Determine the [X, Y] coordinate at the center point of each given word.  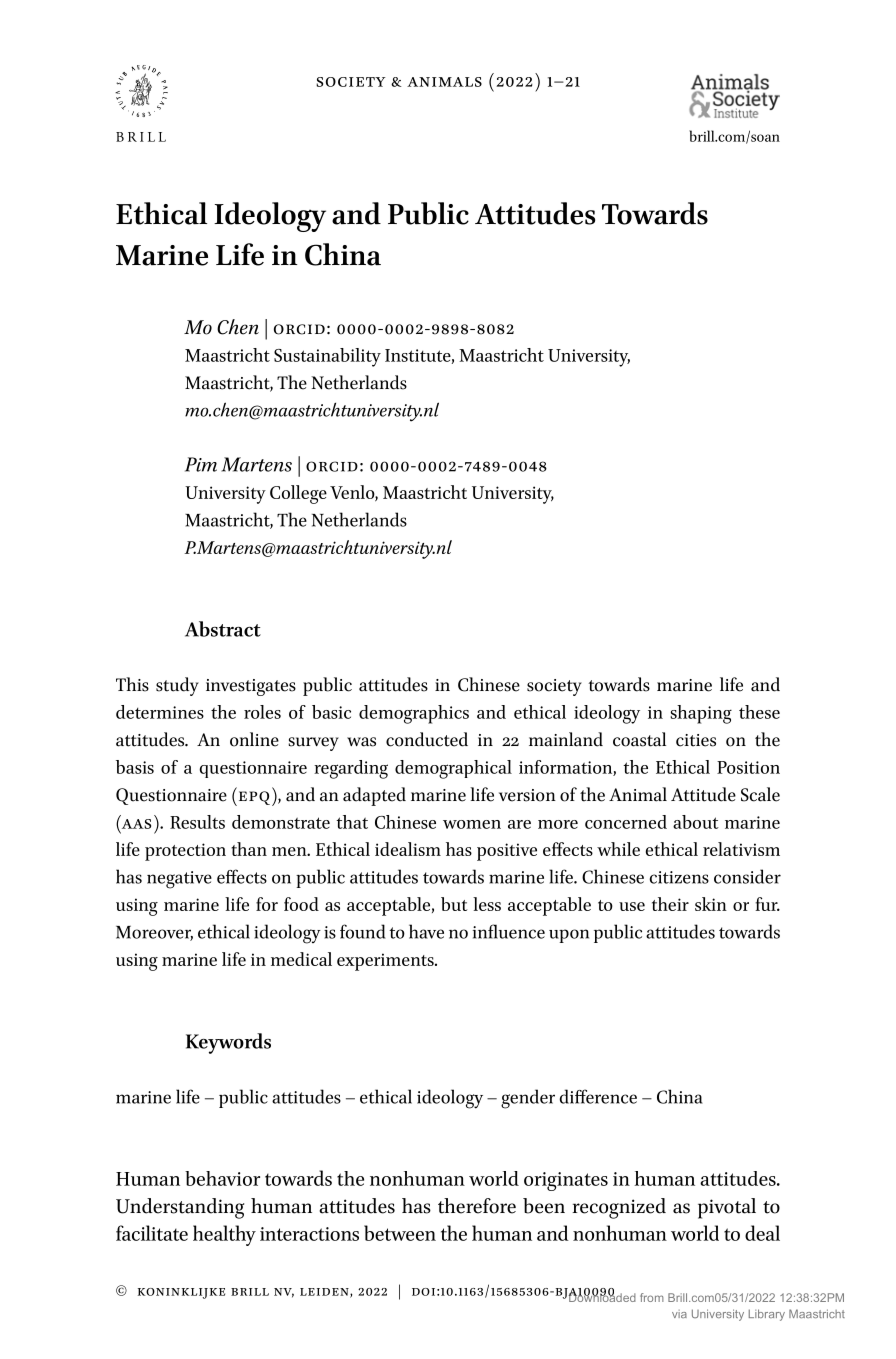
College [298, 494]
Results [197, 822]
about [696, 822]
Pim [201, 464]
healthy [224, 1235]
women [472, 824]
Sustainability [327, 357]
